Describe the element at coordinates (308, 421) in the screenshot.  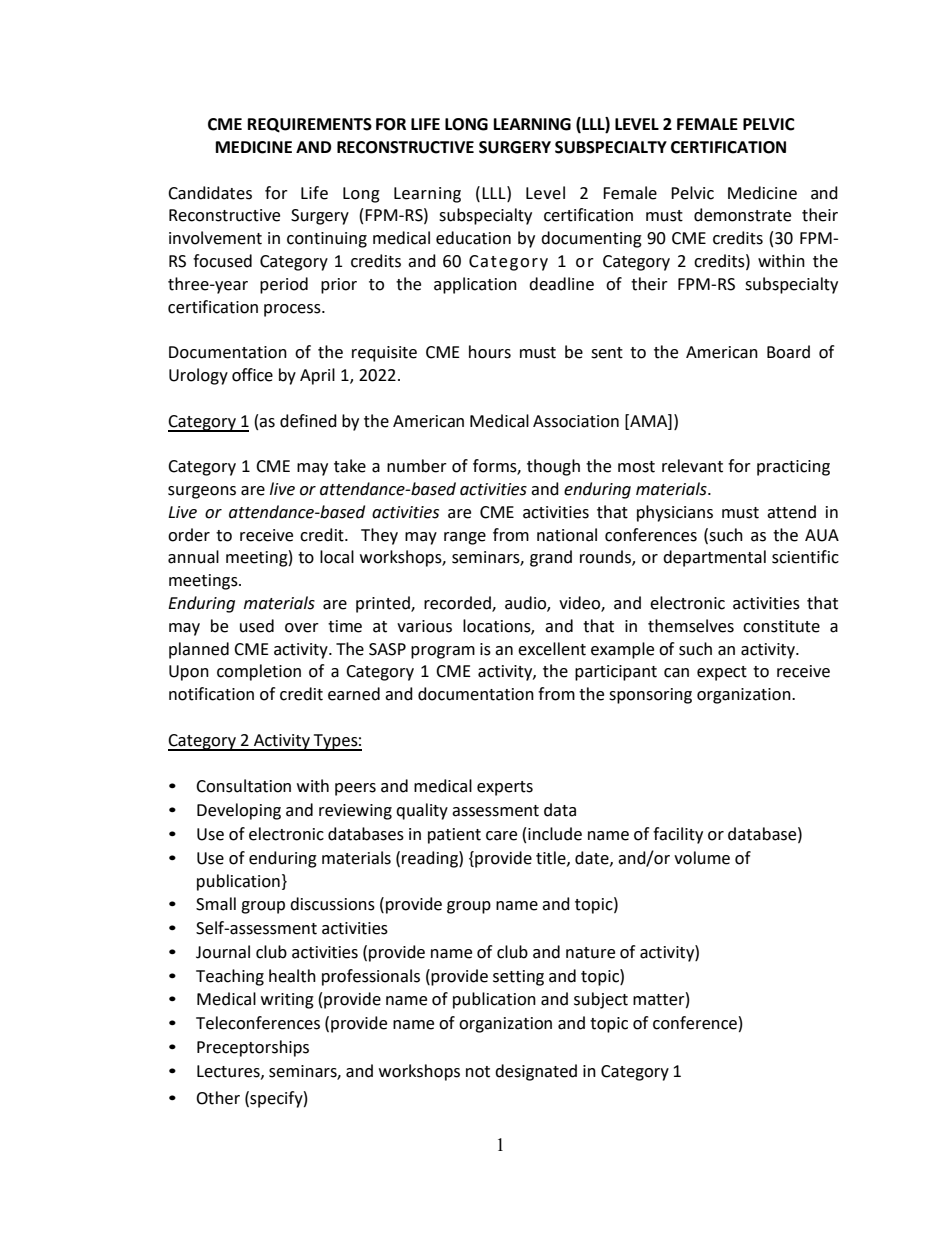
I see `defined` at that location.
